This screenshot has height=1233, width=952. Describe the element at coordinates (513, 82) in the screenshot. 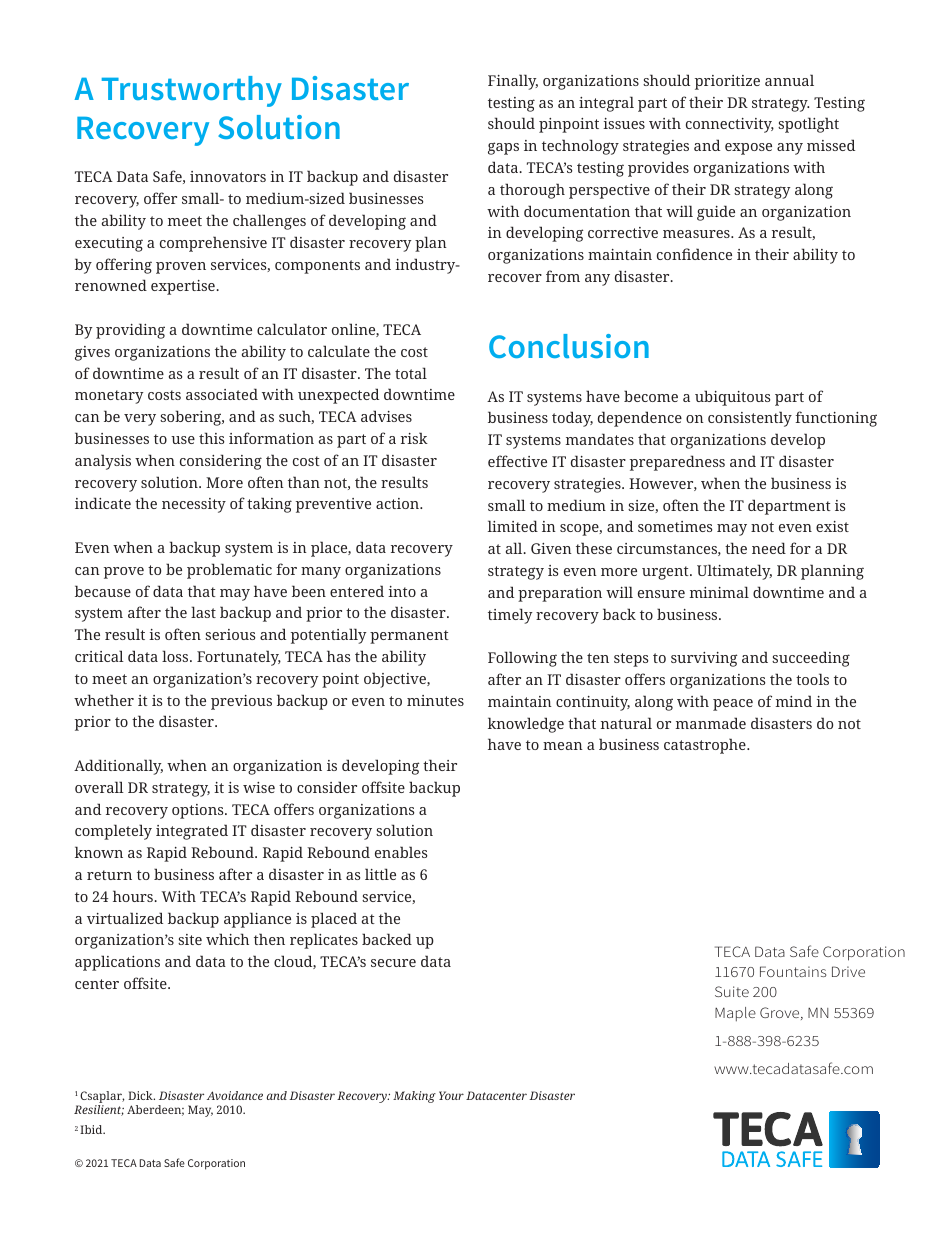

I see `Finally` at that location.
